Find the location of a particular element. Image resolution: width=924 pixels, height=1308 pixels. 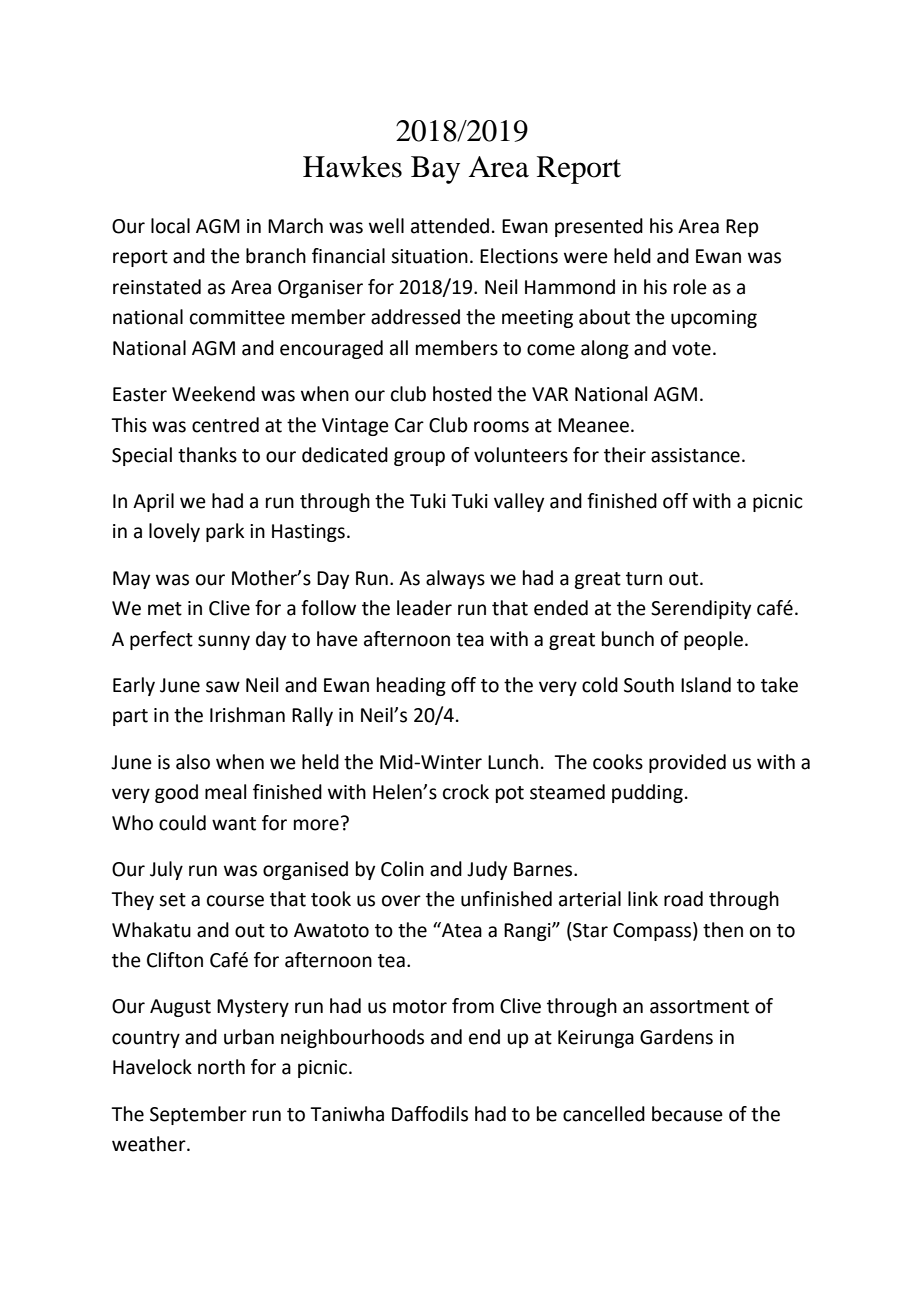

Bay is located at coordinates (435, 170).
